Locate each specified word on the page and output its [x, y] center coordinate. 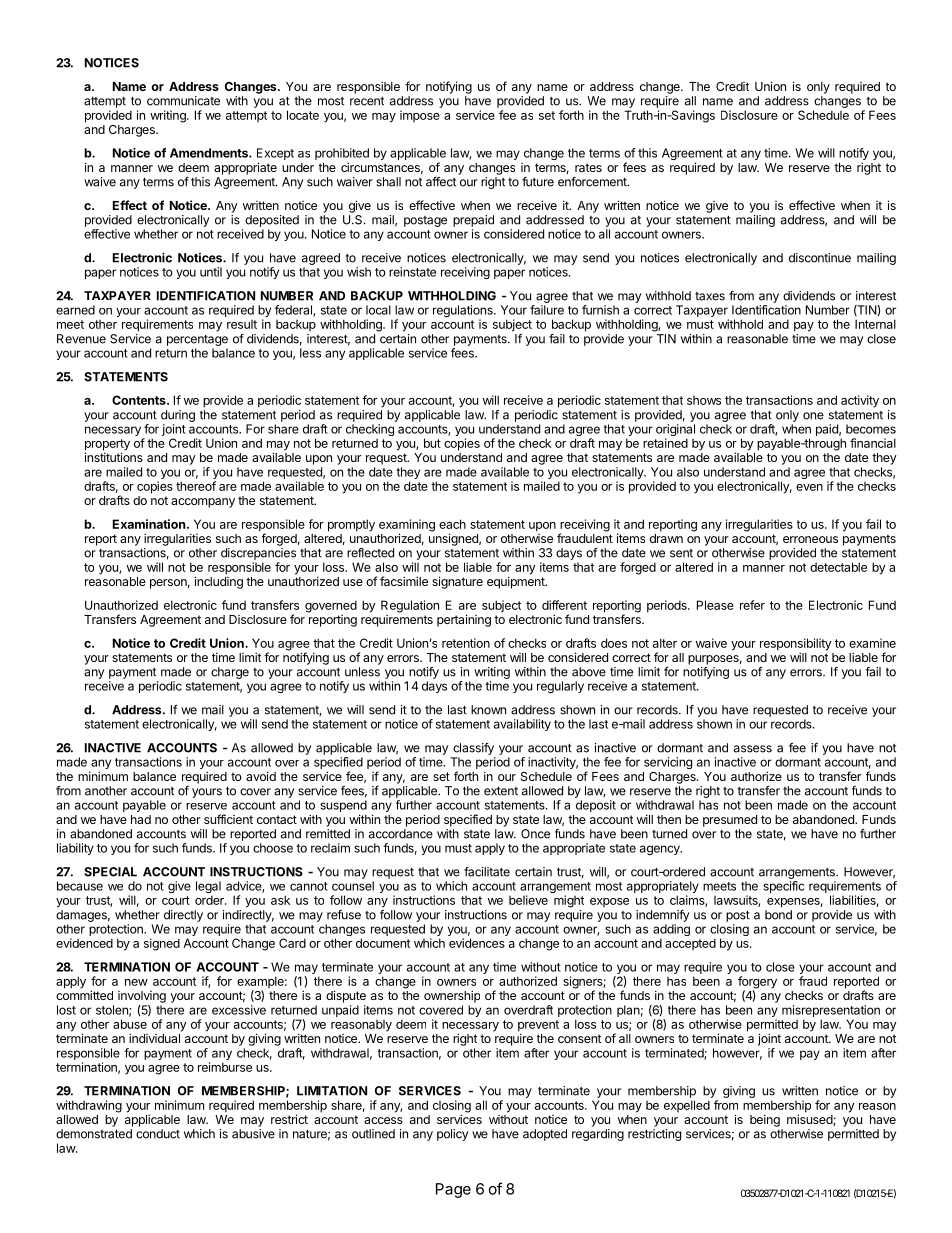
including [219, 582]
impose [420, 116]
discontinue [820, 258]
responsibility [796, 645]
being [765, 1120]
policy [452, 1135]
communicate [183, 101]
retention [466, 643]
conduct [158, 1134]
